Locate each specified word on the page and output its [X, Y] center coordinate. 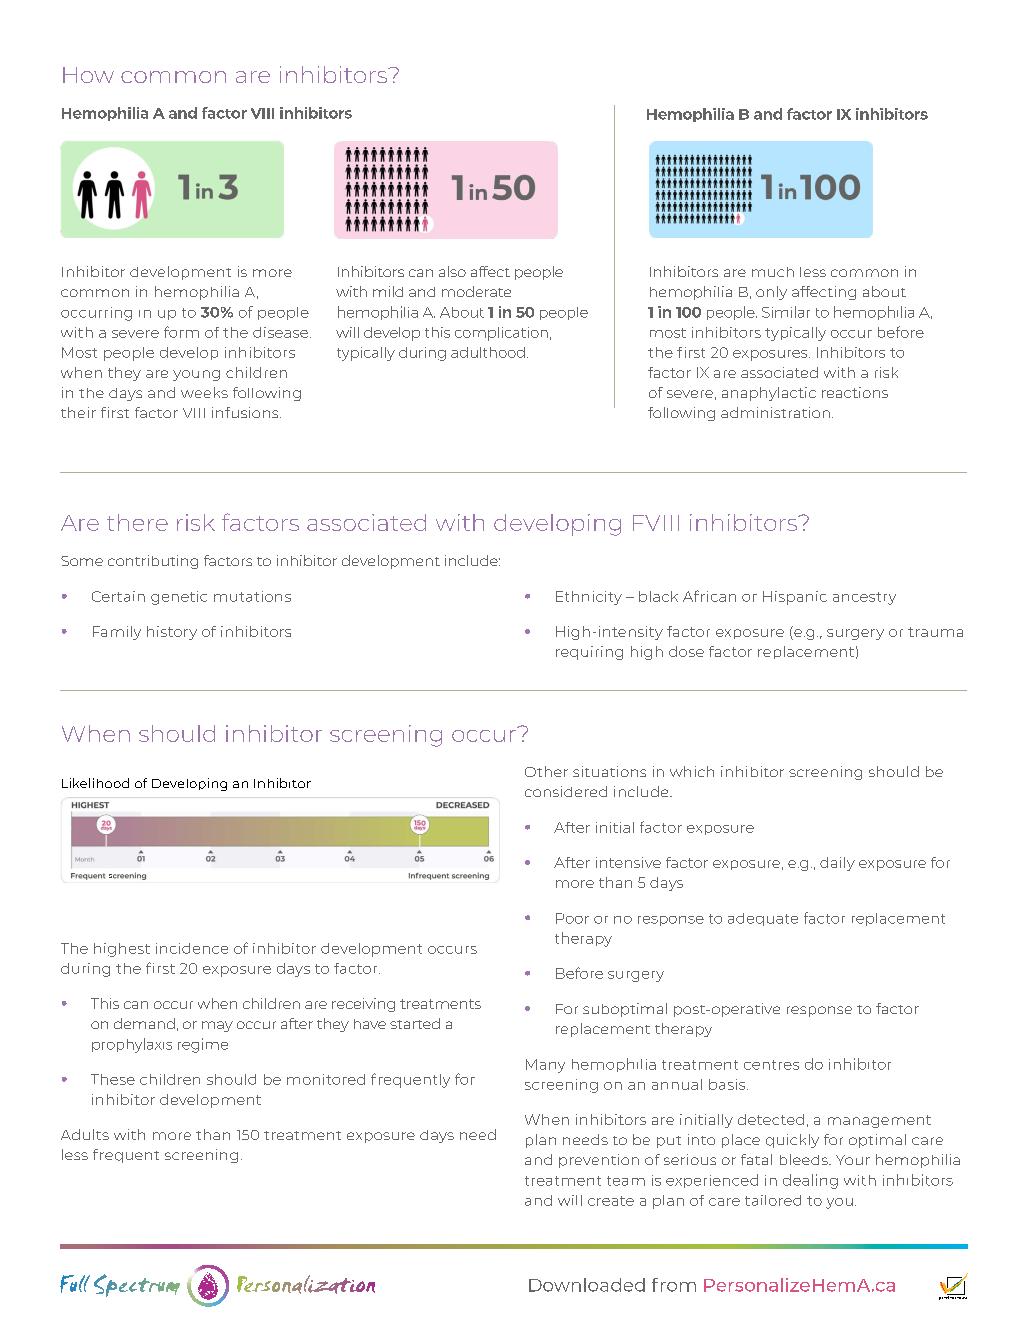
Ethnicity [589, 598]
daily [837, 864]
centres [771, 1065]
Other [546, 771]
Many [545, 1066]
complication [501, 334]
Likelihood [95, 783]
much [773, 272]
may [217, 1026]
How [88, 75]
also [452, 271]
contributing [153, 562]
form [181, 332]
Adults [85, 1134]
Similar [786, 312]
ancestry [864, 598]
